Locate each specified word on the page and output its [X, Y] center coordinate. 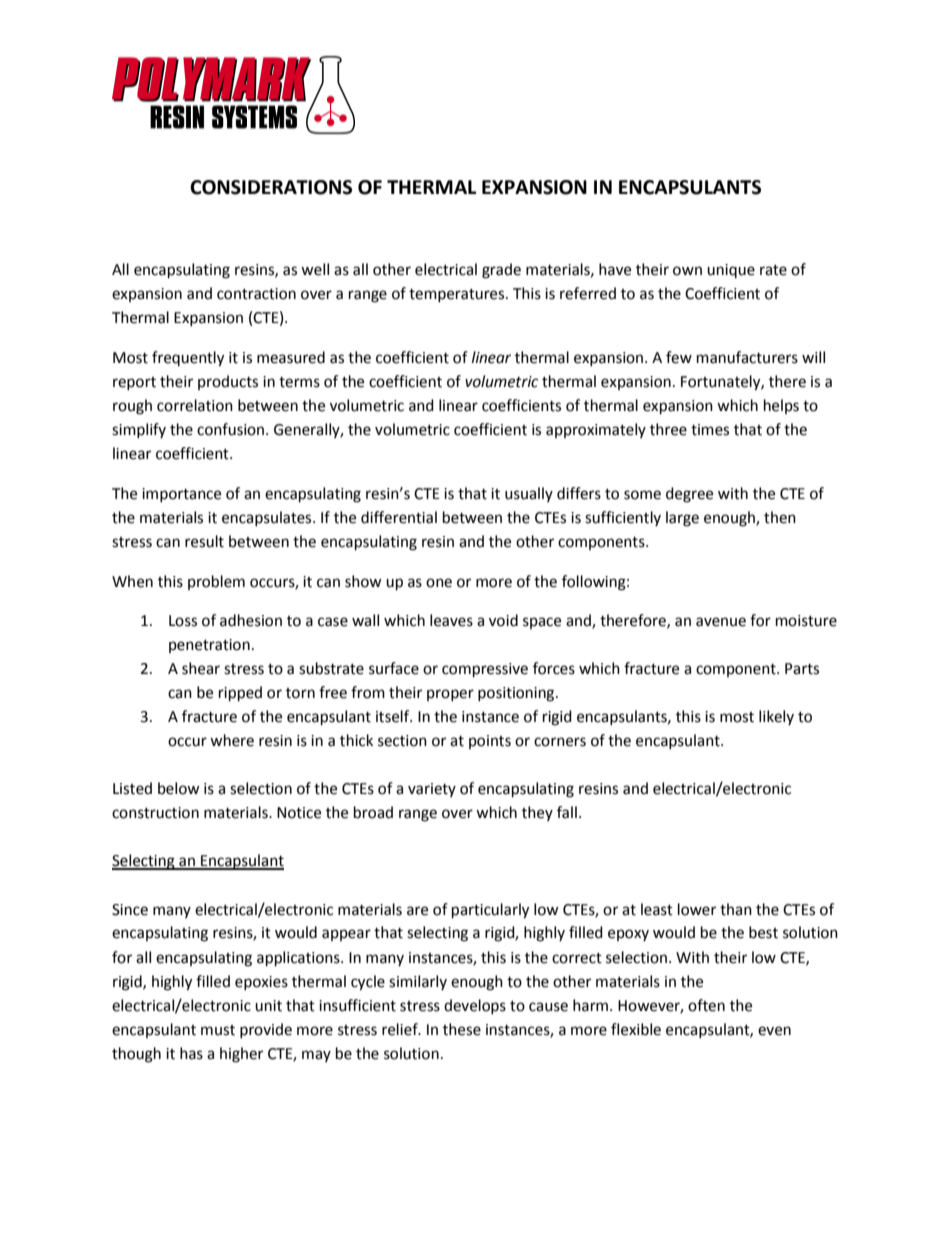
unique [731, 271]
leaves [451, 620]
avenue [721, 622]
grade [501, 271]
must [218, 1030]
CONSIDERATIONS [271, 187]
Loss [183, 621]
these [462, 1029]
